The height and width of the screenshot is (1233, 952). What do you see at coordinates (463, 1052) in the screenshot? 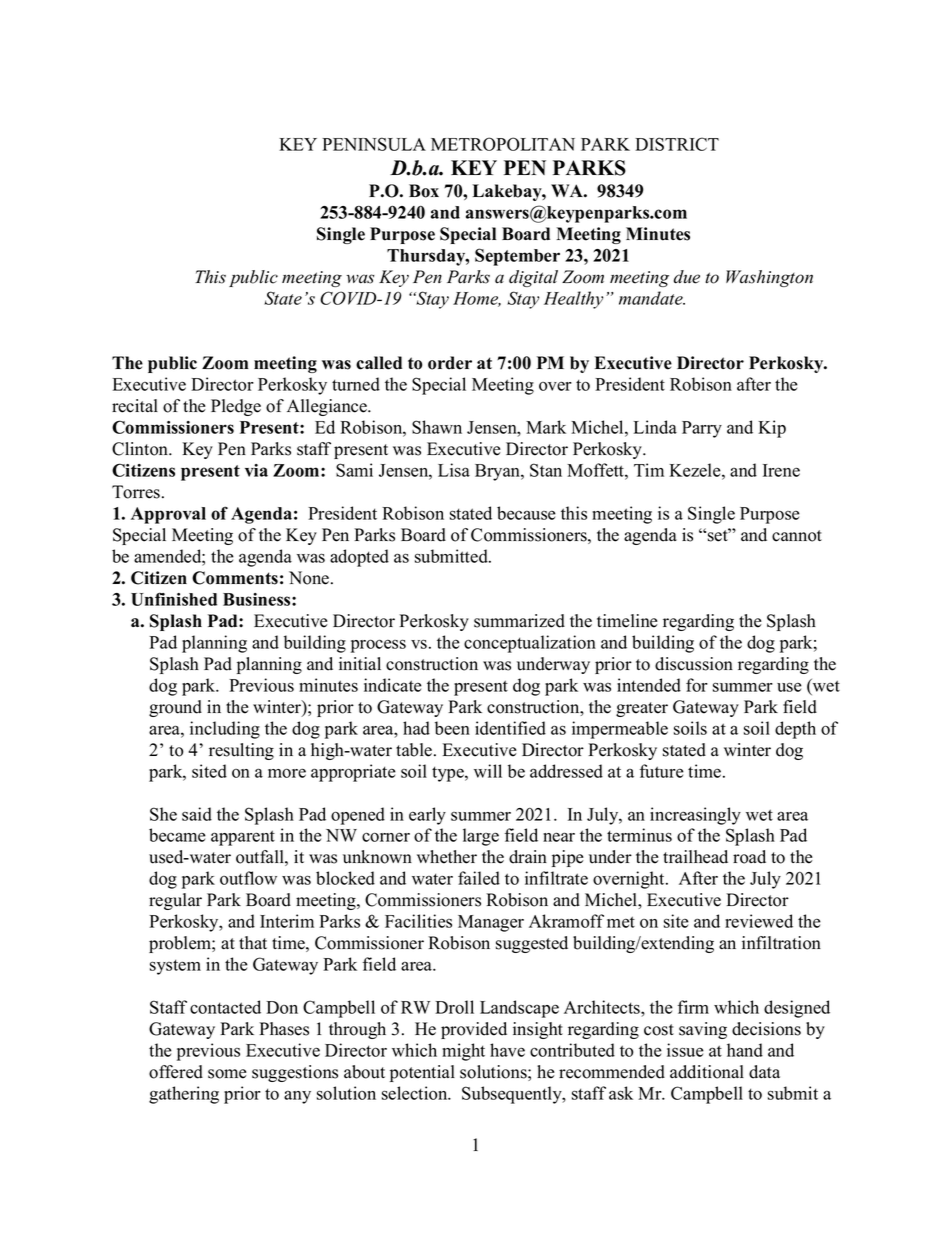
I see `might` at bounding box center [463, 1052].
